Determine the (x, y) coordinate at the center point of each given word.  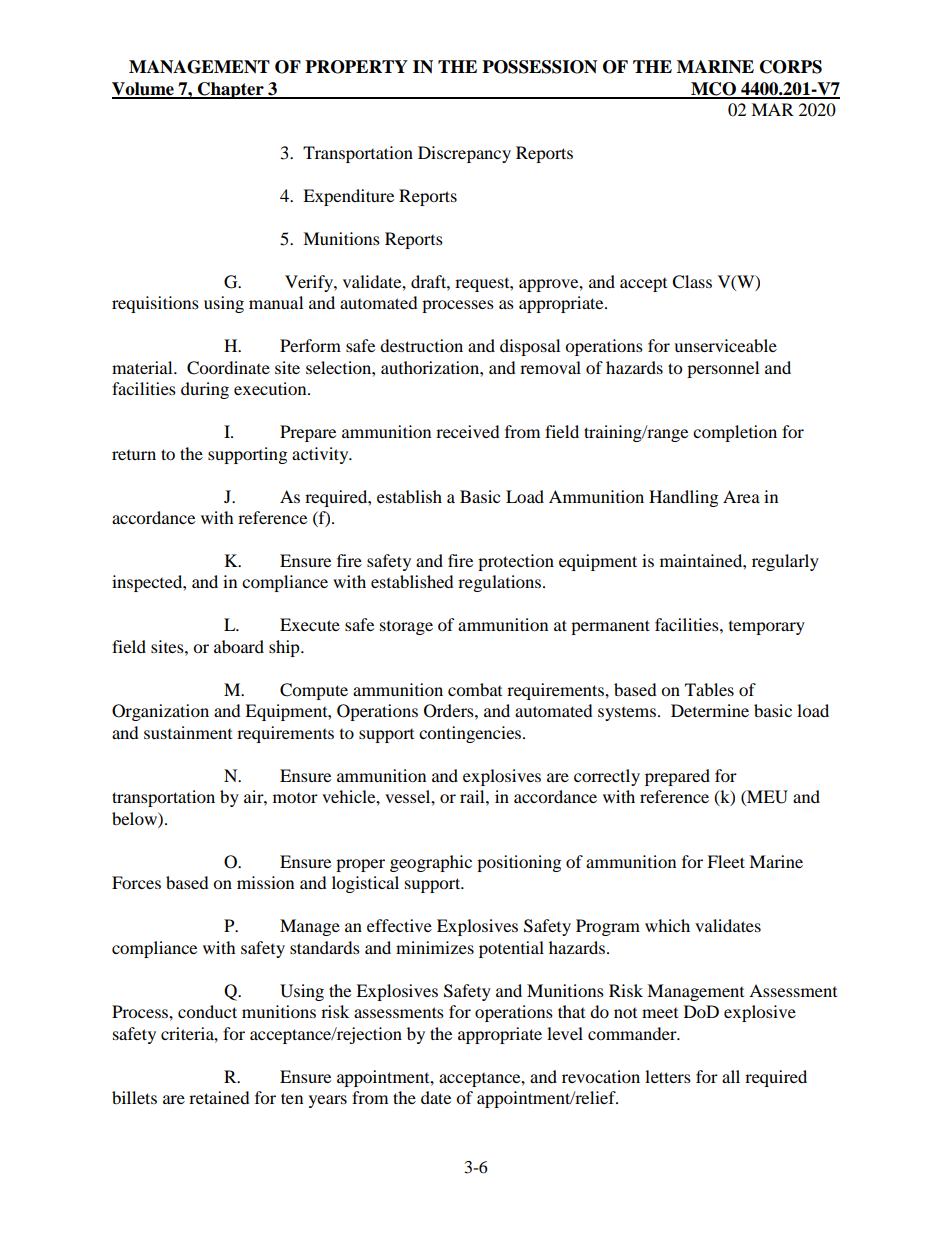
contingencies (471, 734)
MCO (713, 90)
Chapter (231, 90)
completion (735, 433)
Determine (710, 710)
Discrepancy (464, 154)
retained (219, 1097)
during (205, 390)
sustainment (188, 732)
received (468, 431)
